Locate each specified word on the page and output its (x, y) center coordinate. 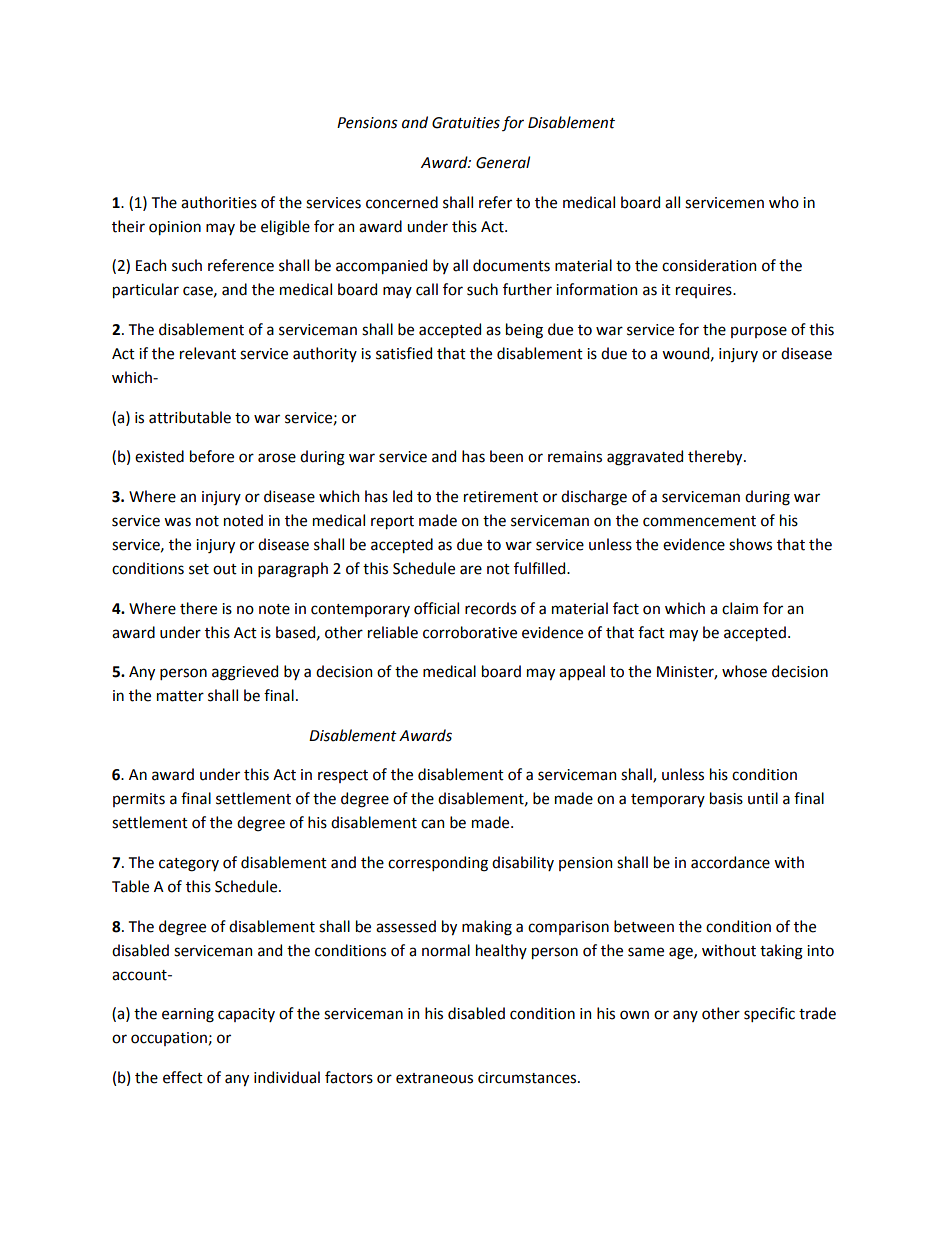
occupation (169, 1039)
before (212, 456)
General (503, 162)
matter (180, 696)
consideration (709, 265)
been (506, 456)
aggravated (645, 458)
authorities (219, 202)
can (432, 824)
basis (726, 798)
